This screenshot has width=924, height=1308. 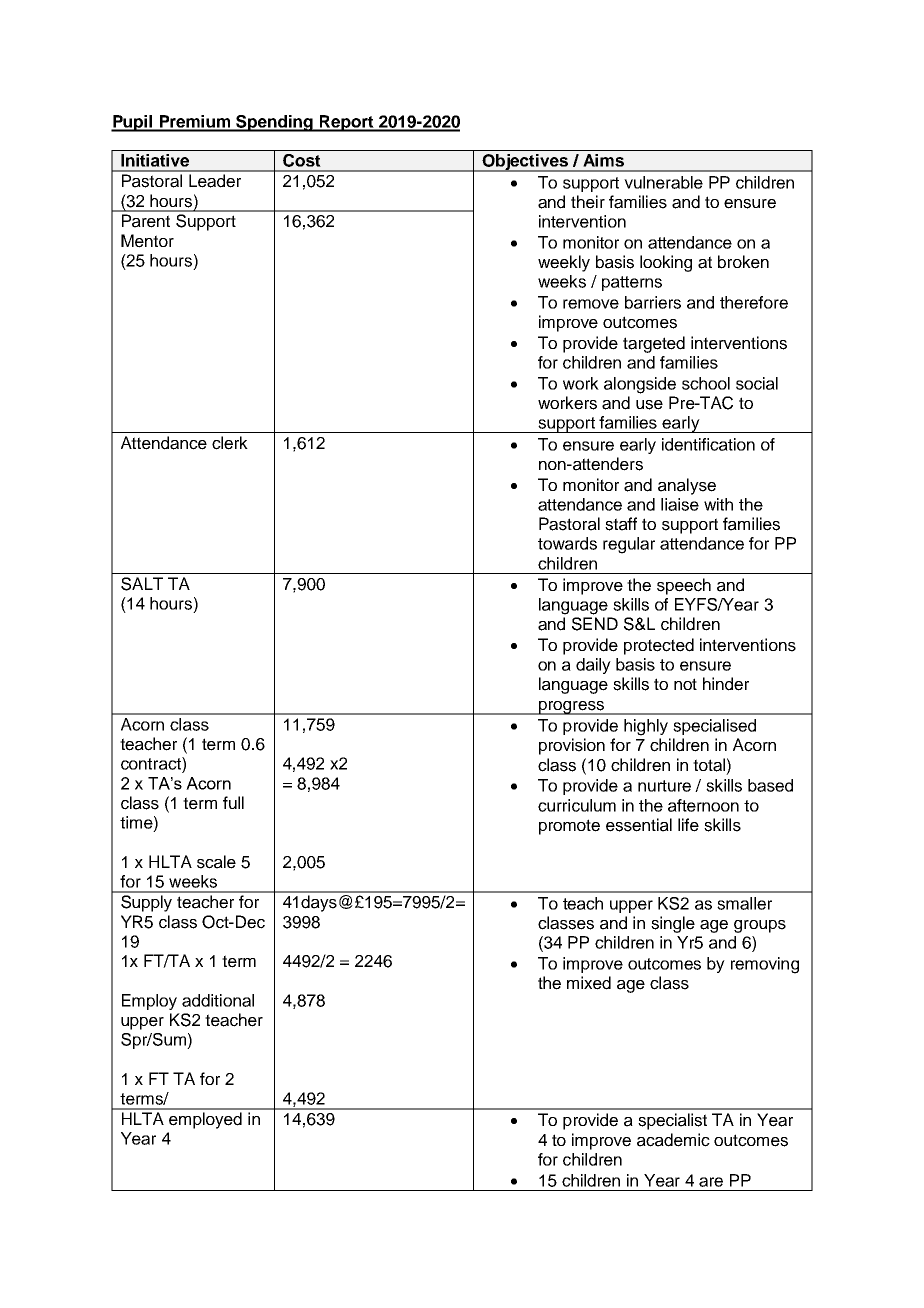 I want to click on Spending, so click(x=274, y=123).
